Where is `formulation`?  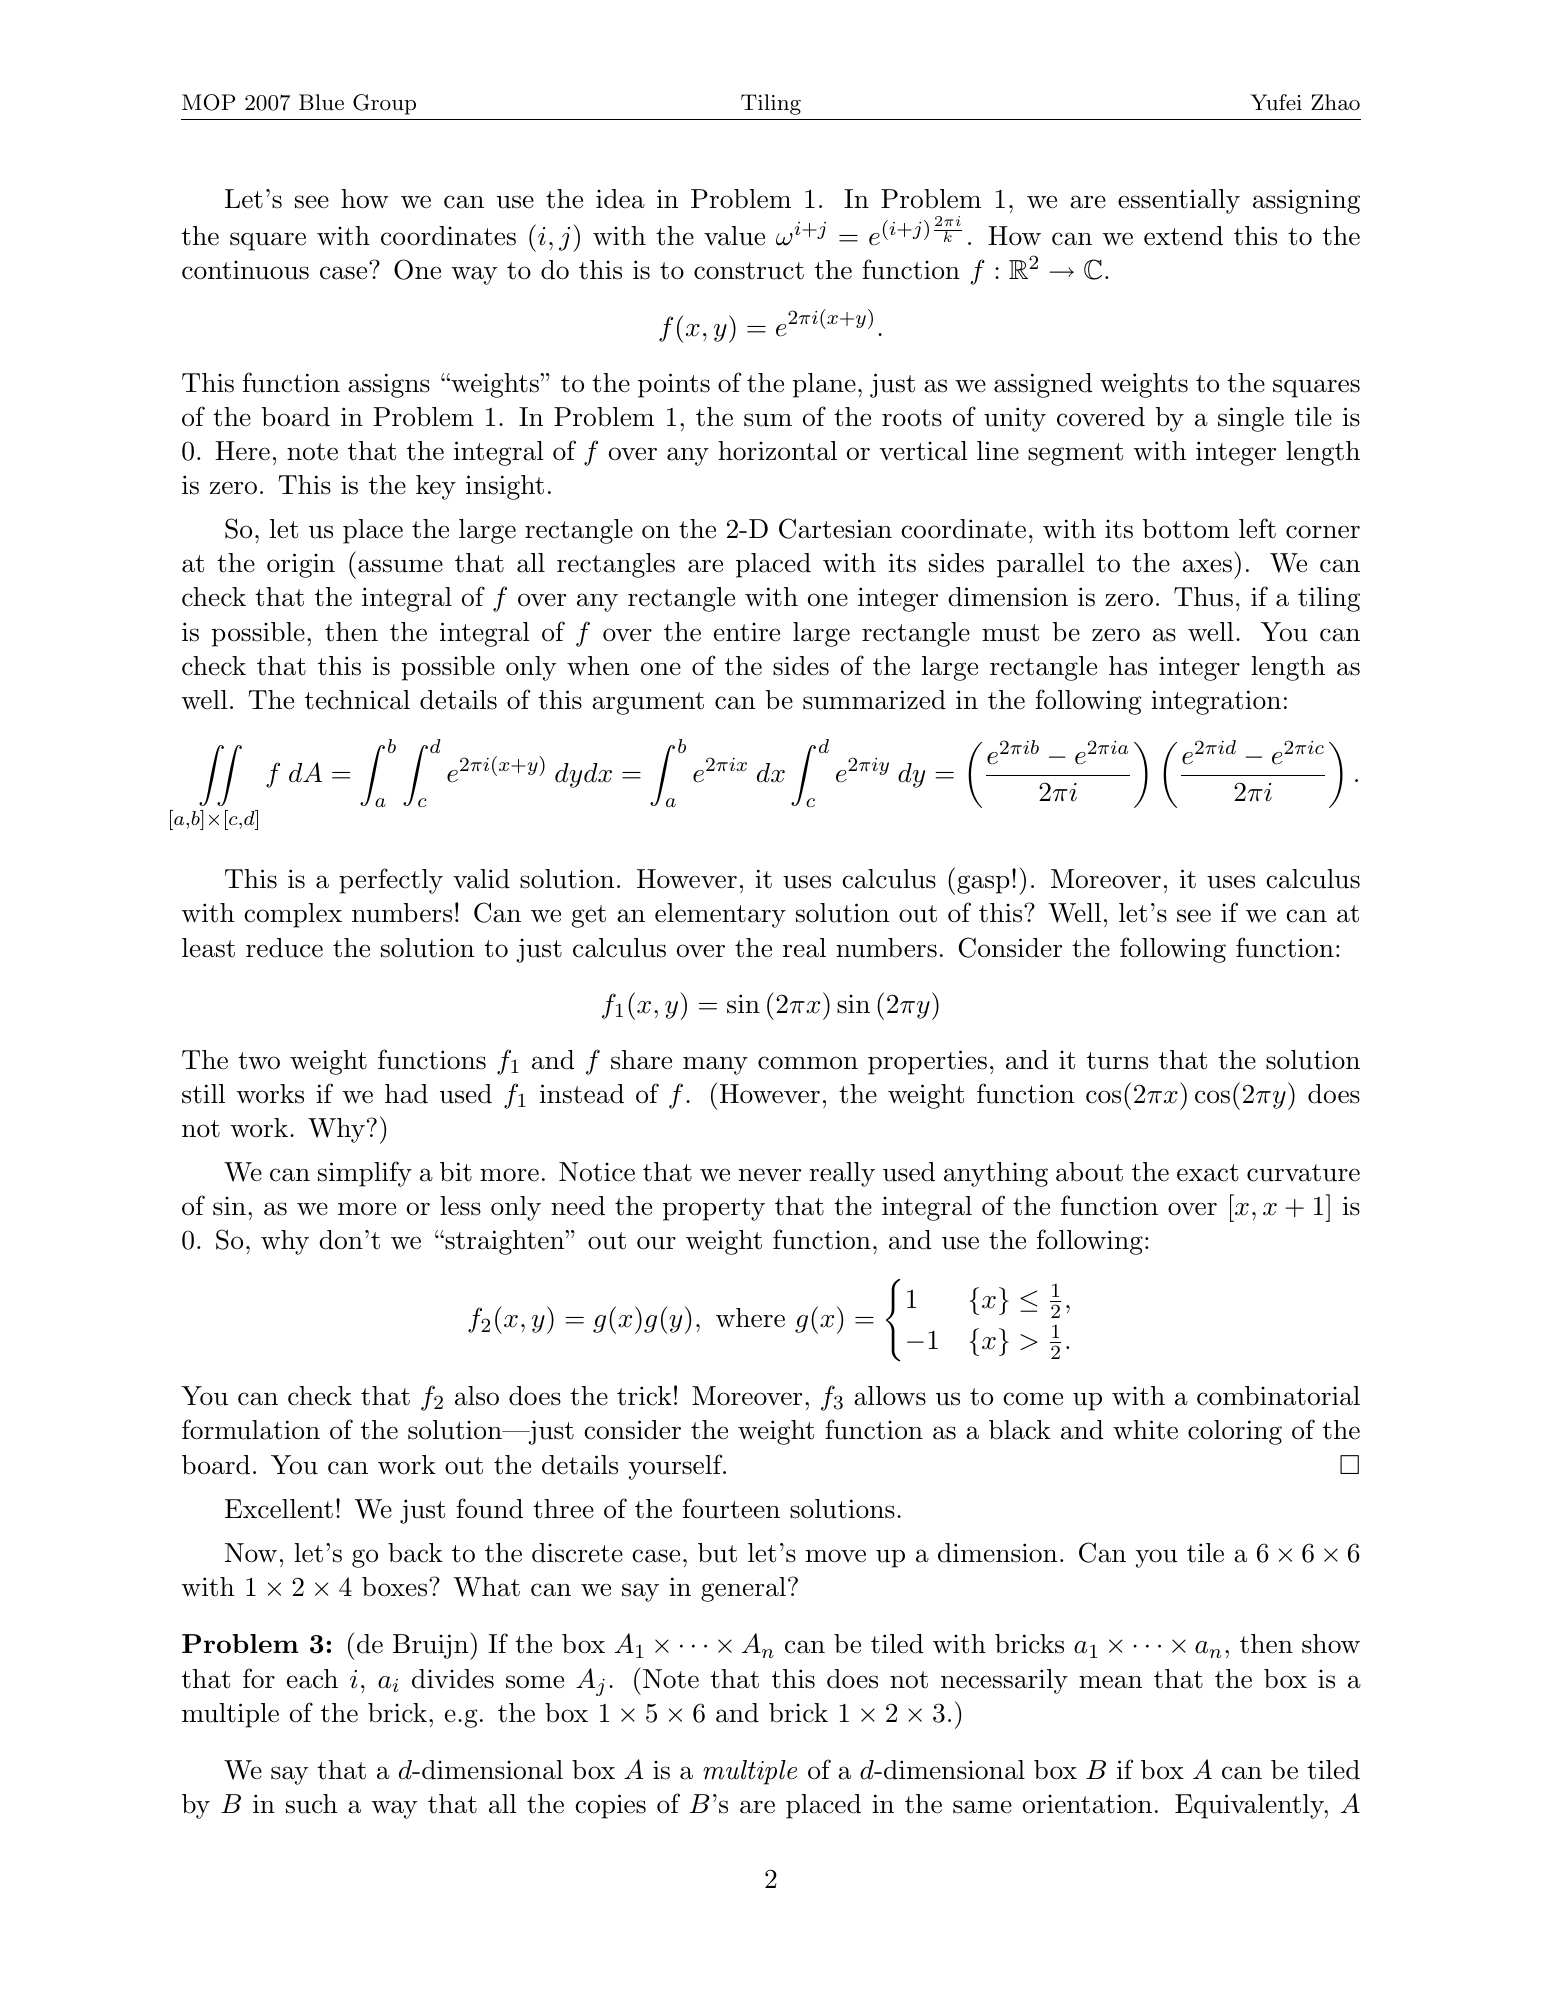 formulation is located at coordinates (251, 1429).
